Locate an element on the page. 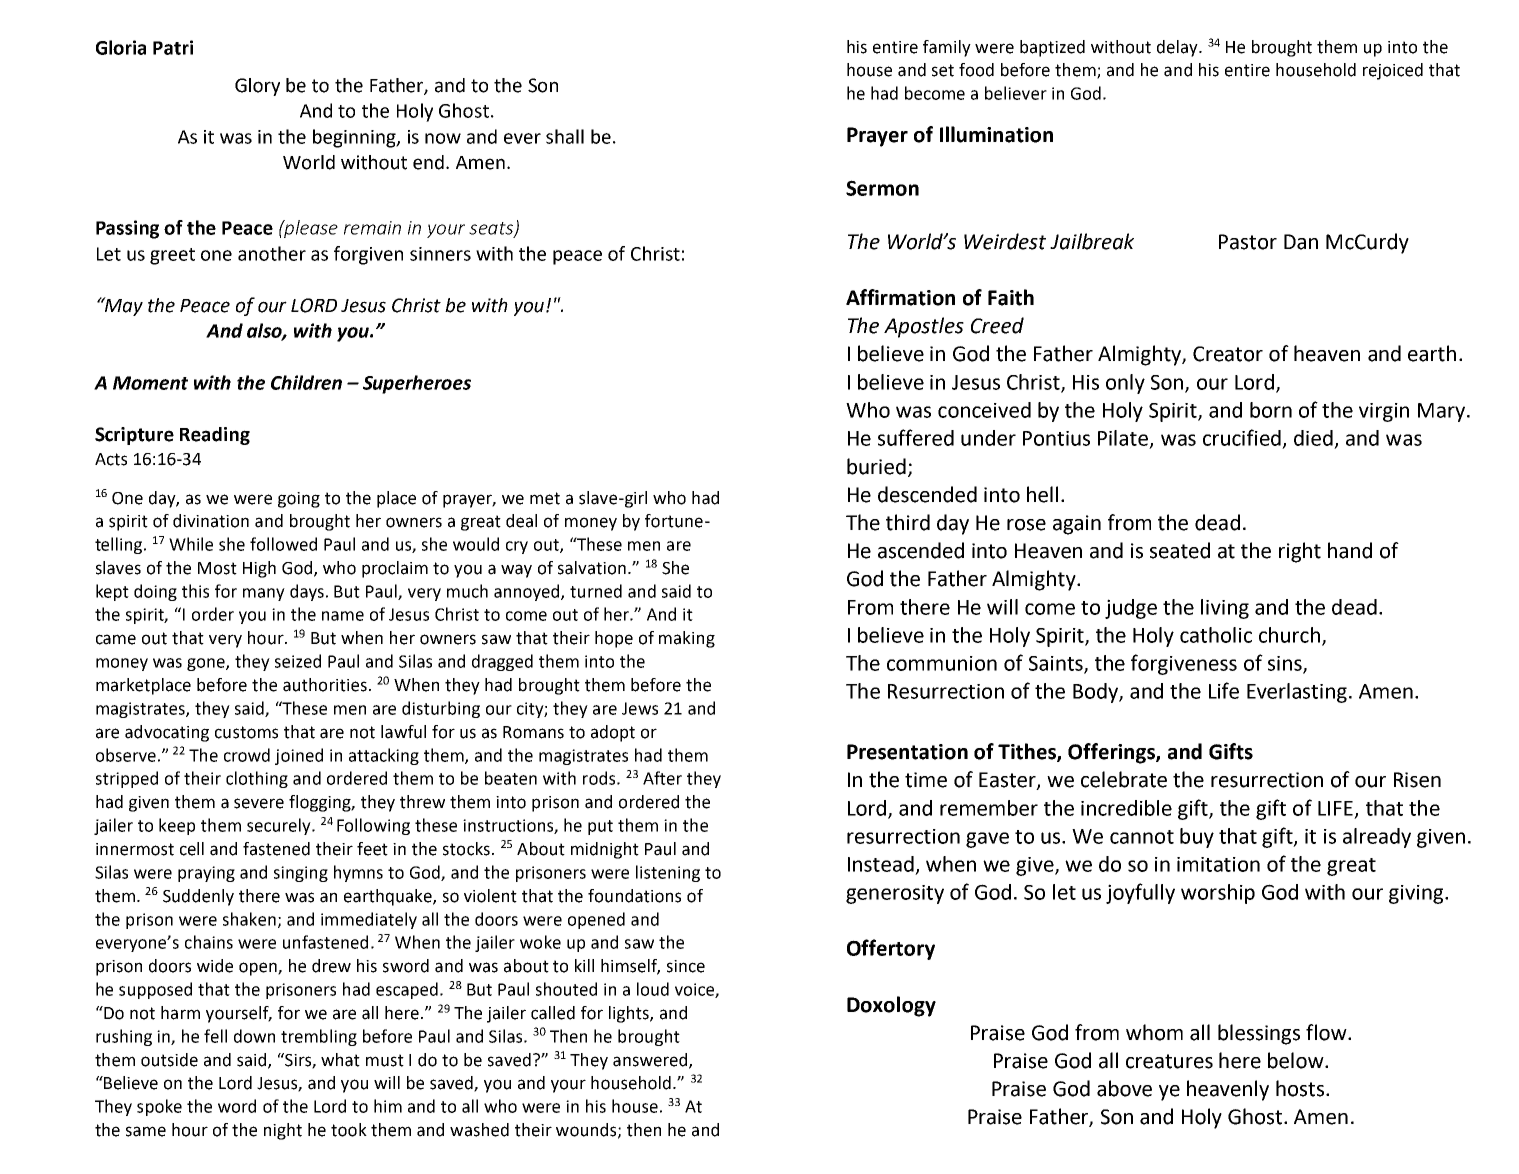 This document has width=1519, height=1174. lights is located at coordinates (630, 1014).
